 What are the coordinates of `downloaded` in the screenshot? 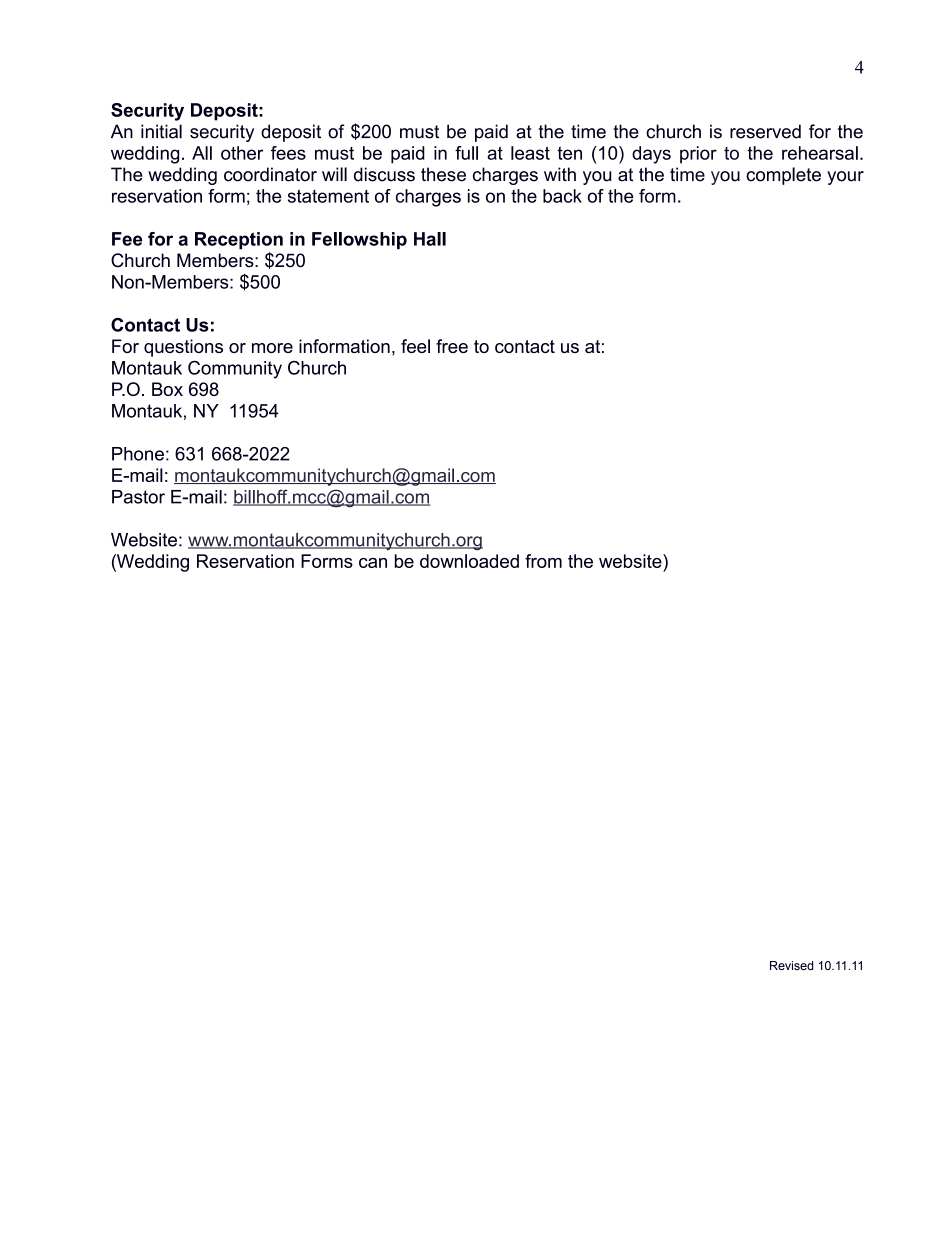 It's located at (469, 561).
